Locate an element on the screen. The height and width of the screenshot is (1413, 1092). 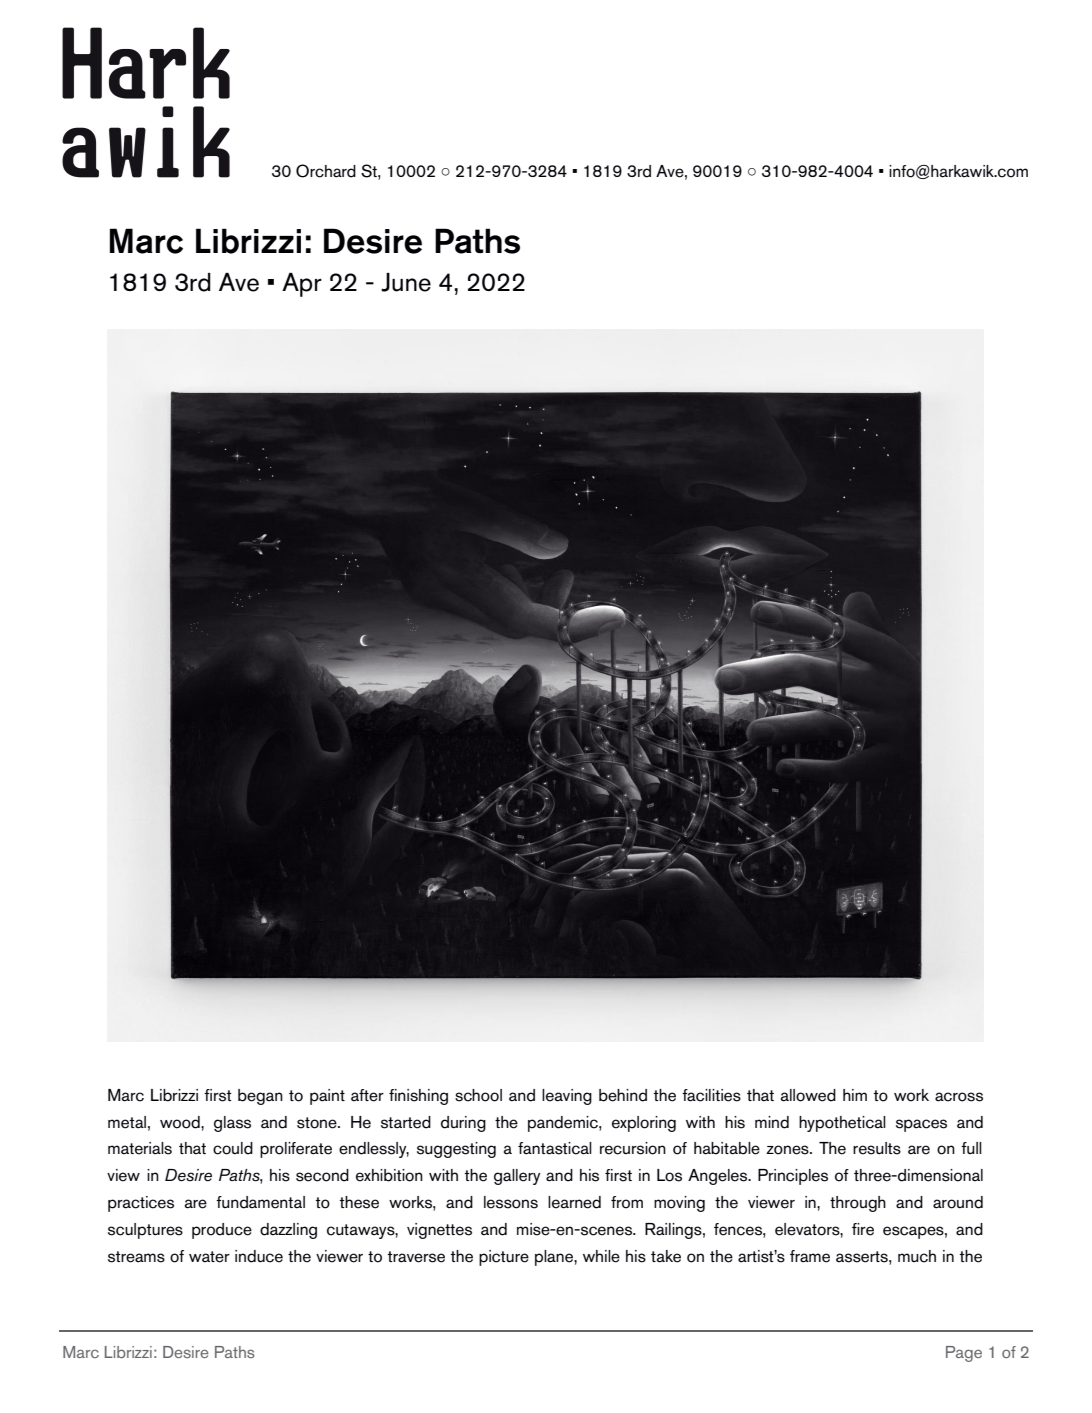
glass is located at coordinates (232, 1124).
